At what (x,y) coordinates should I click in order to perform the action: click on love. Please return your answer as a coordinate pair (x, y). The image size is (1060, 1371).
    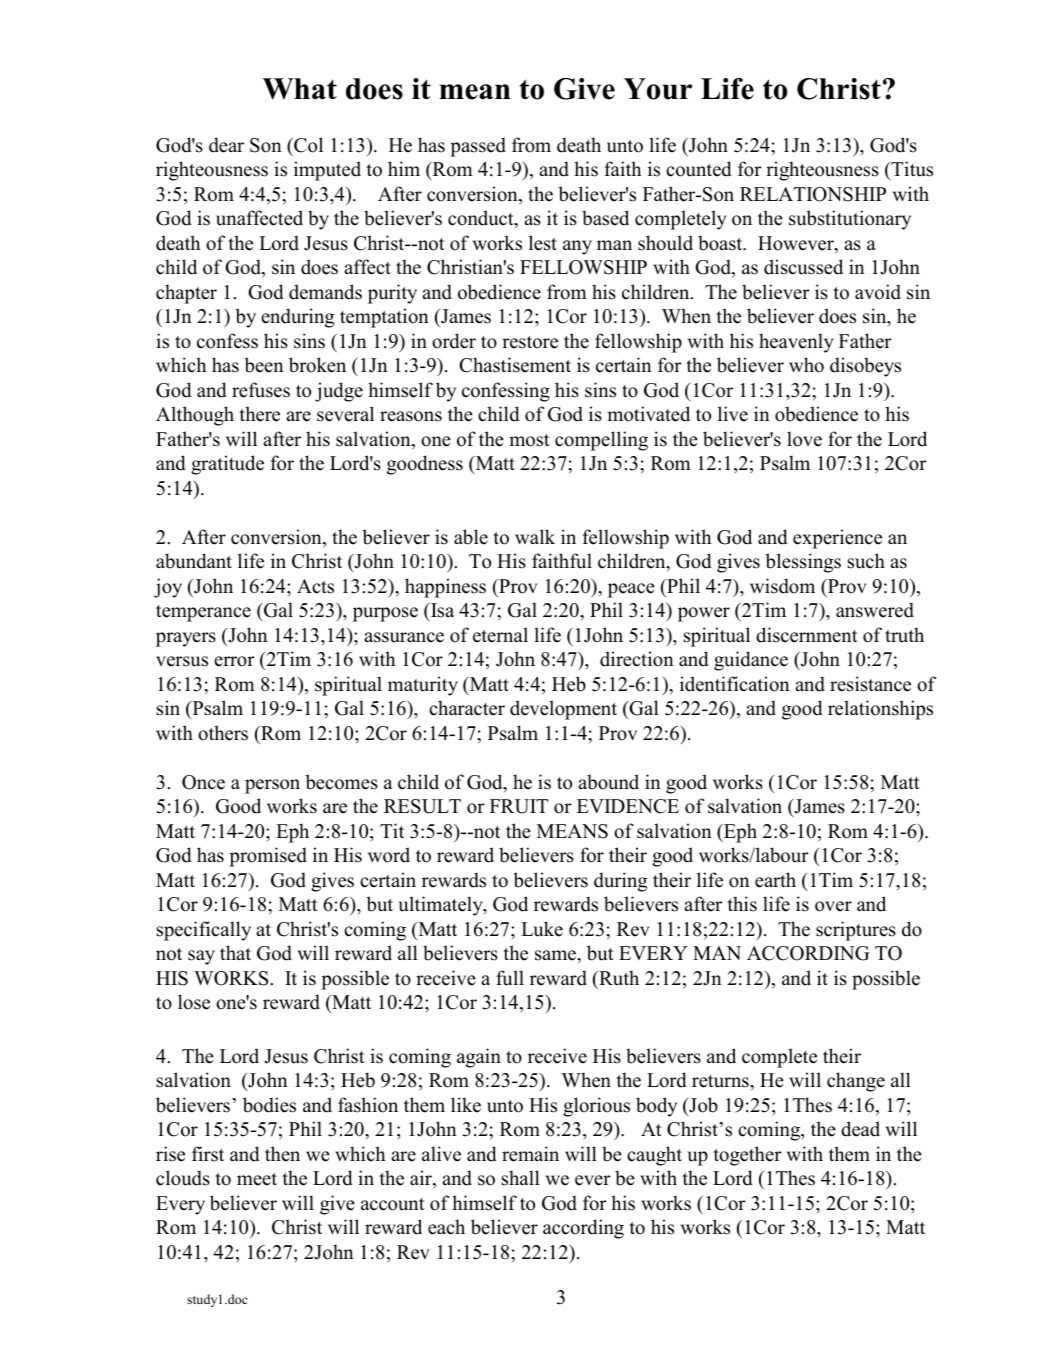
    Looking at the image, I should click on (804, 439).
